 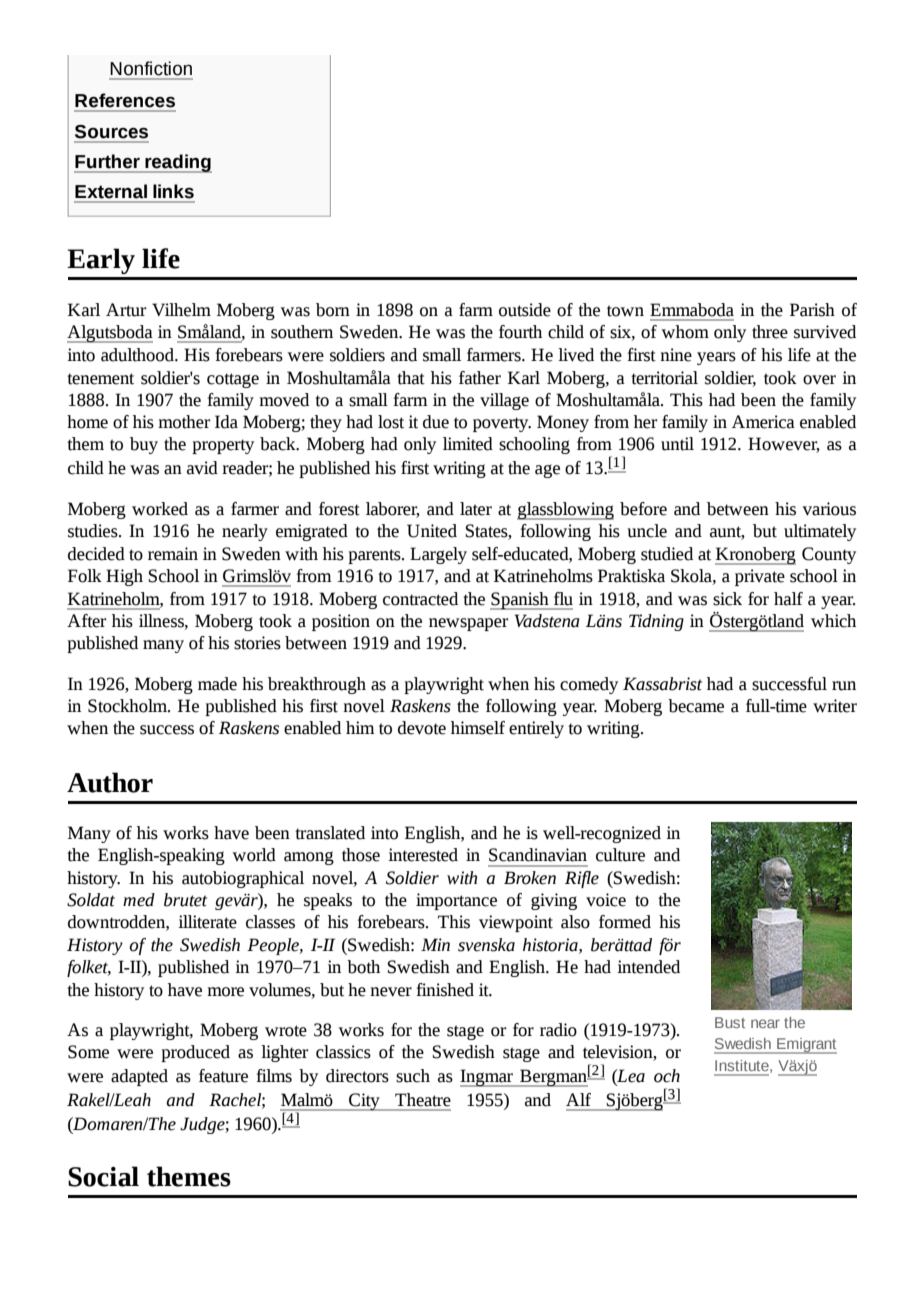 What do you see at coordinates (487, 1078) in the image?
I see `Ingmar` at bounding box center [487, 1078].
